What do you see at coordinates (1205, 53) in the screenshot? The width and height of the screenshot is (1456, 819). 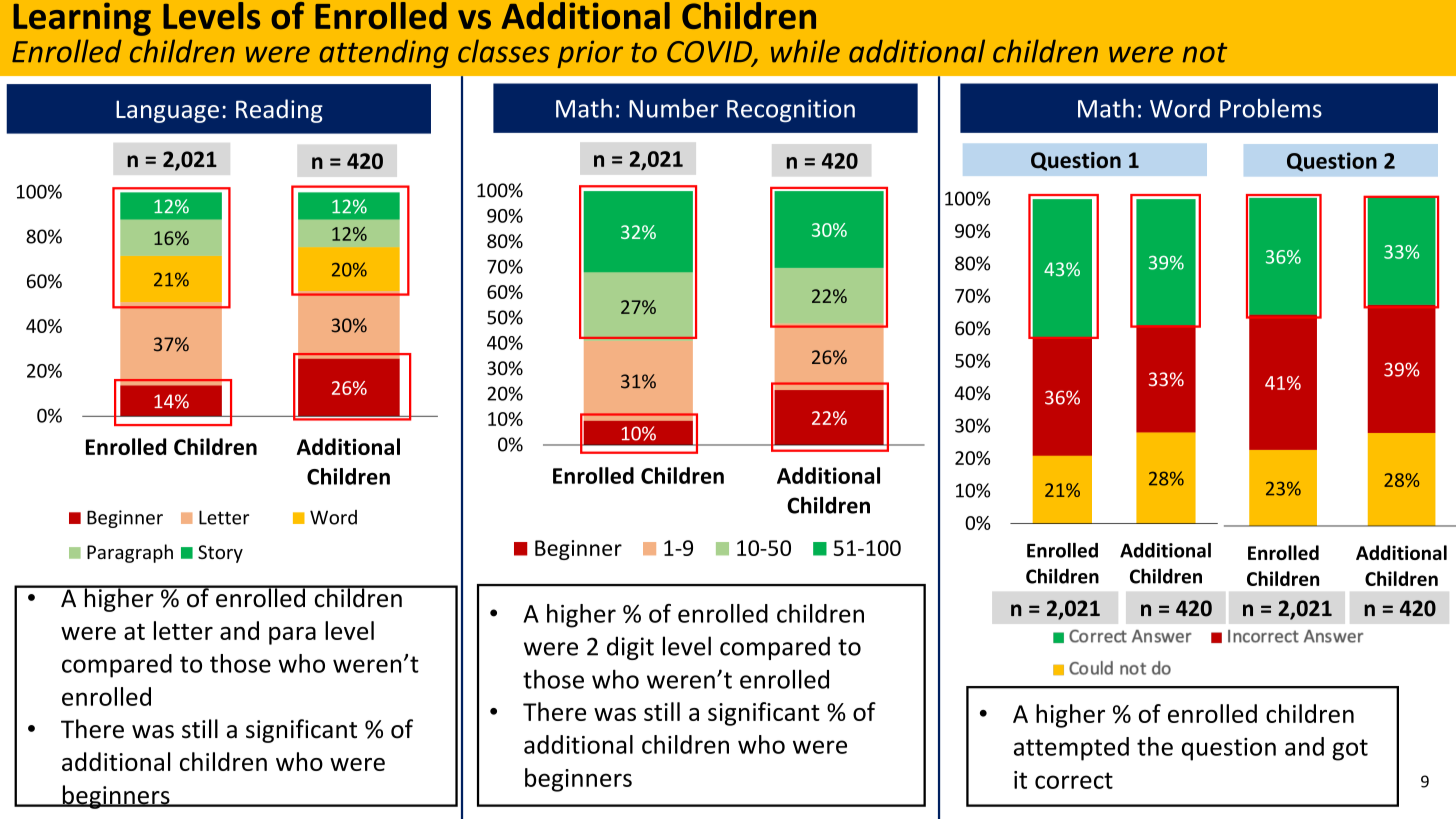 I see `not` at bounding box center [1205, 53].
